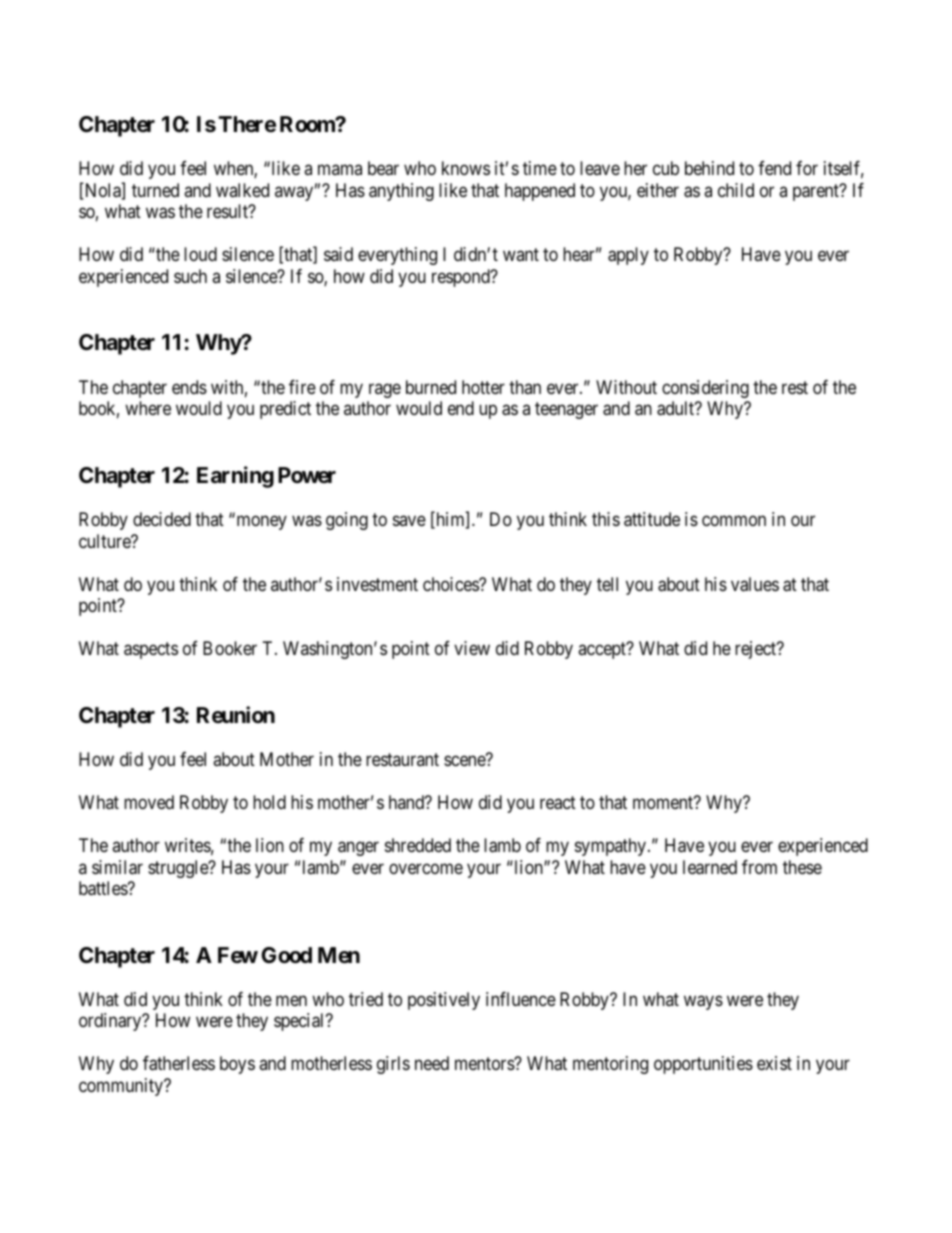 The image size is (952, 1233). What do you see at coordinates (179, 869) in the screenshot?
I see `struggle` at bounding box center [179, 869].
